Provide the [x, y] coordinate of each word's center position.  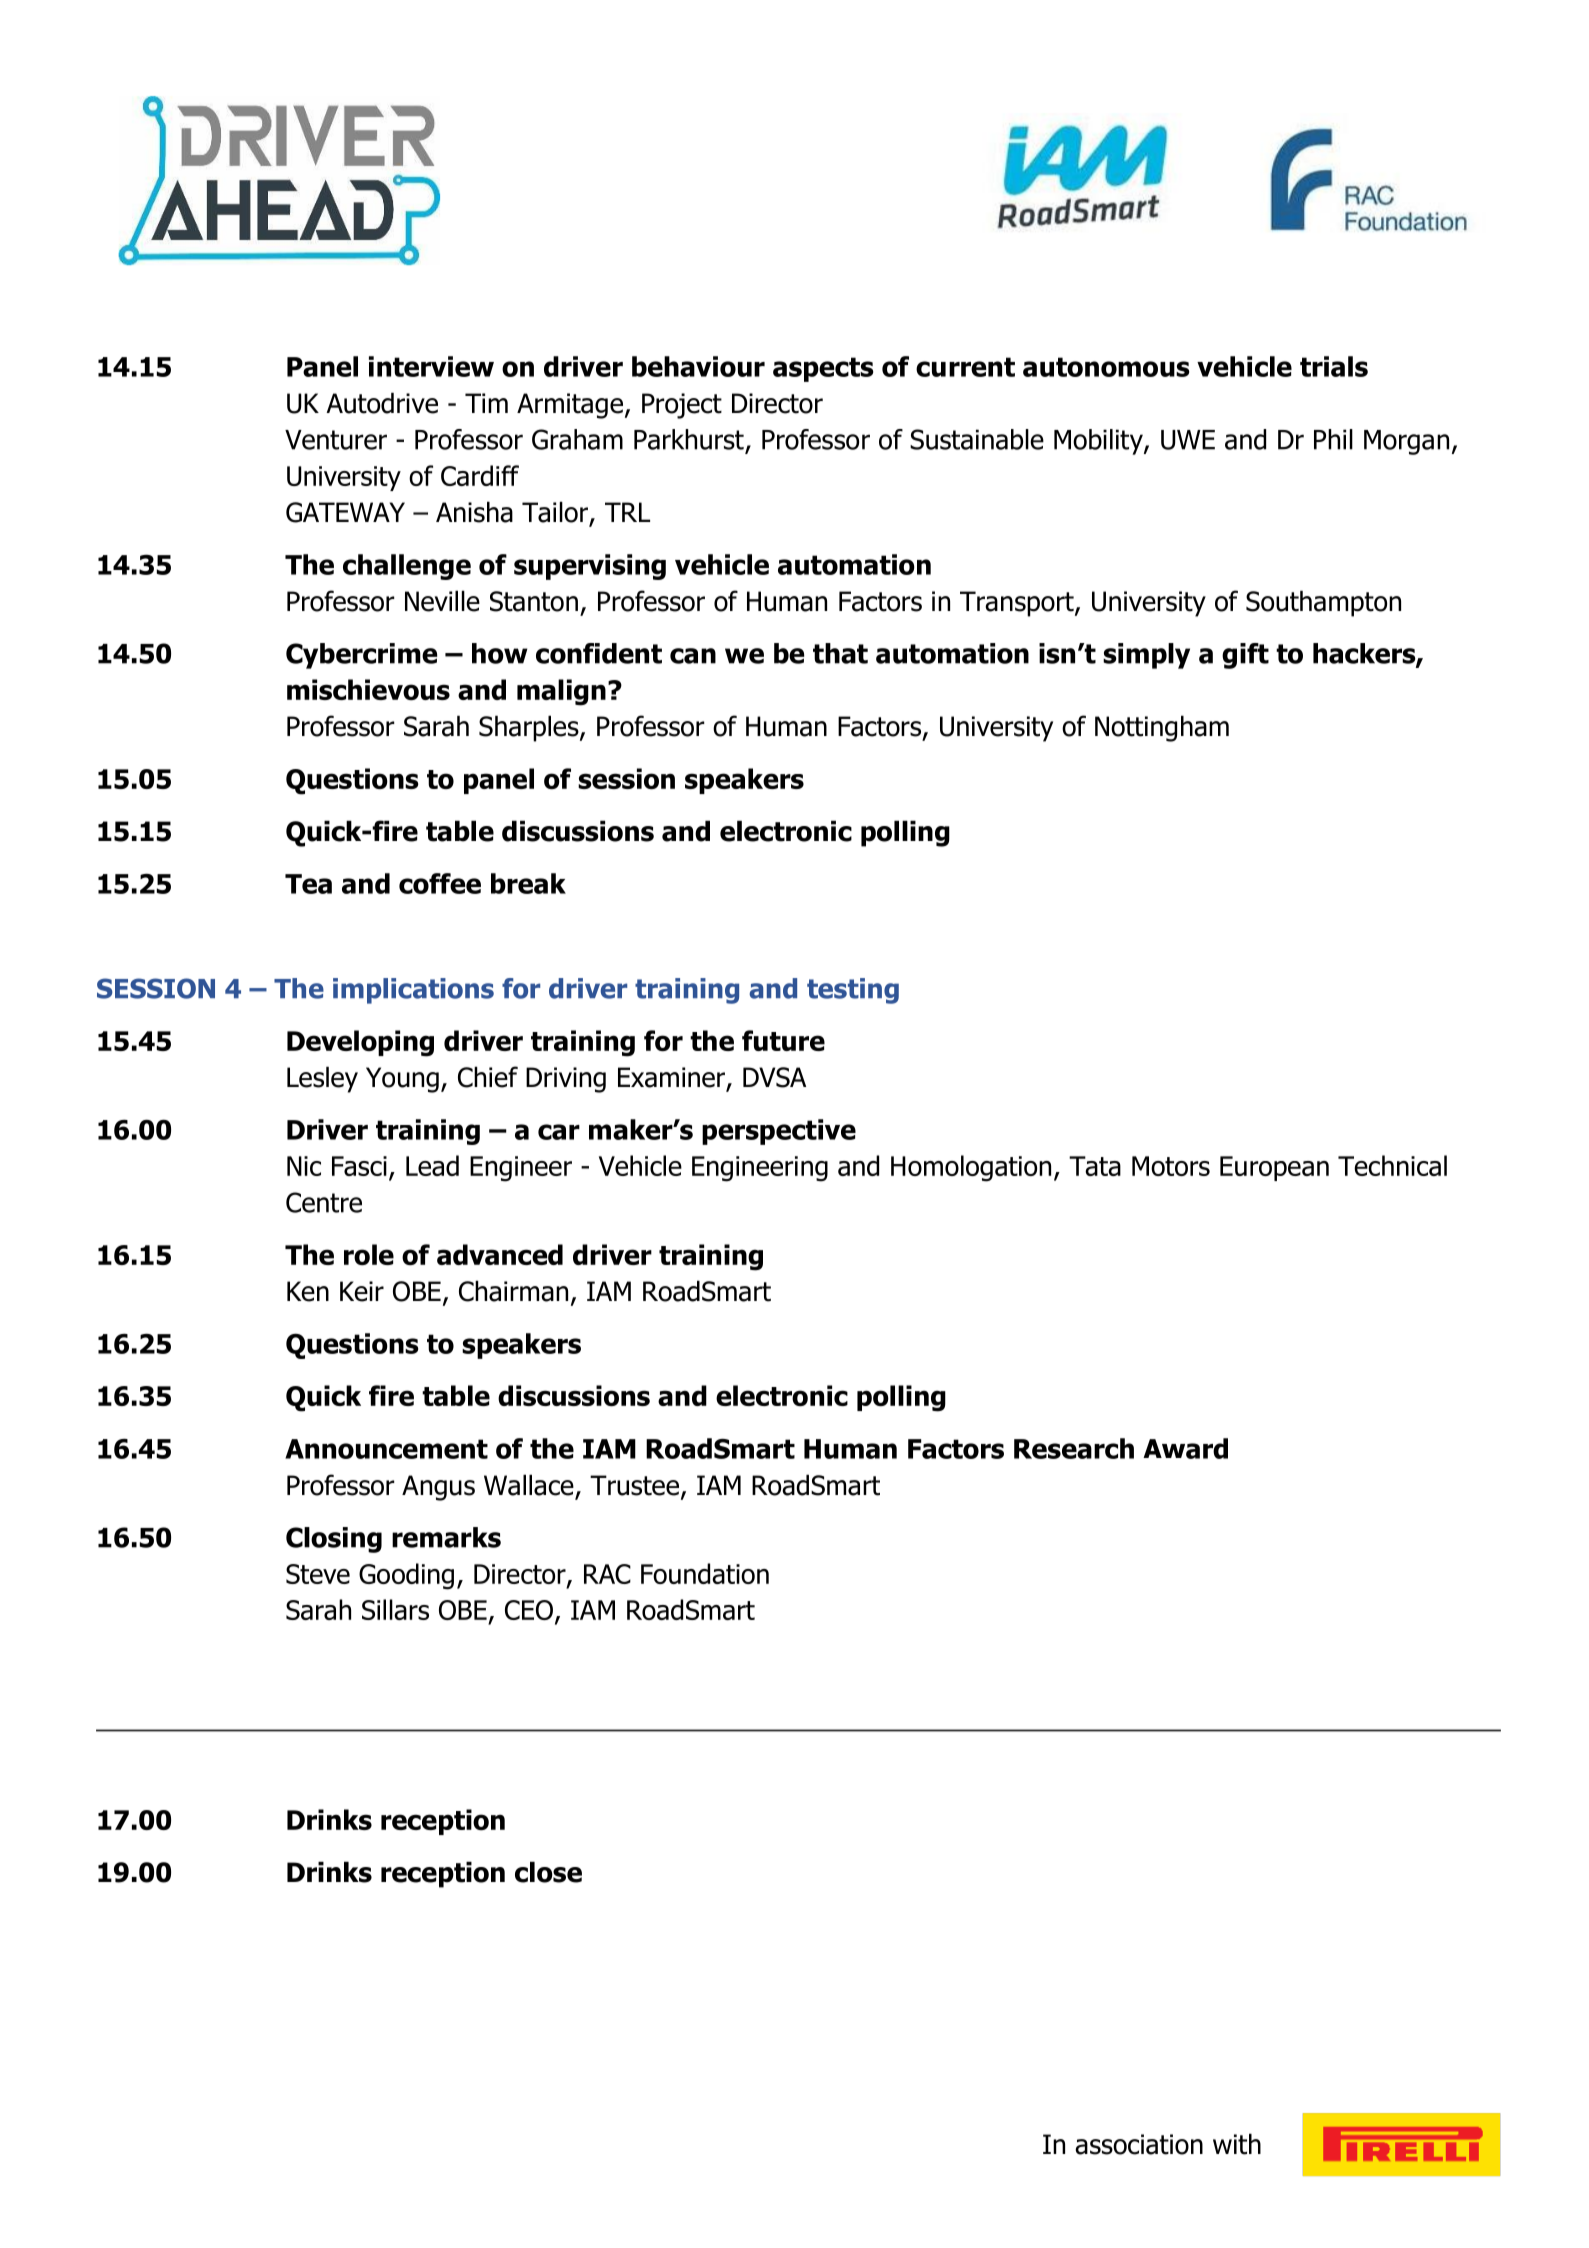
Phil [1333, 439]
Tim [486, 403]
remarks [446, 1537]
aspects [823, 369]
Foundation [705, 1573]
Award [1185, 1448]
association [1139, 2144]
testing [853, 991]
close [548, 1872]
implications [413, 991]
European [1274, 1168]
